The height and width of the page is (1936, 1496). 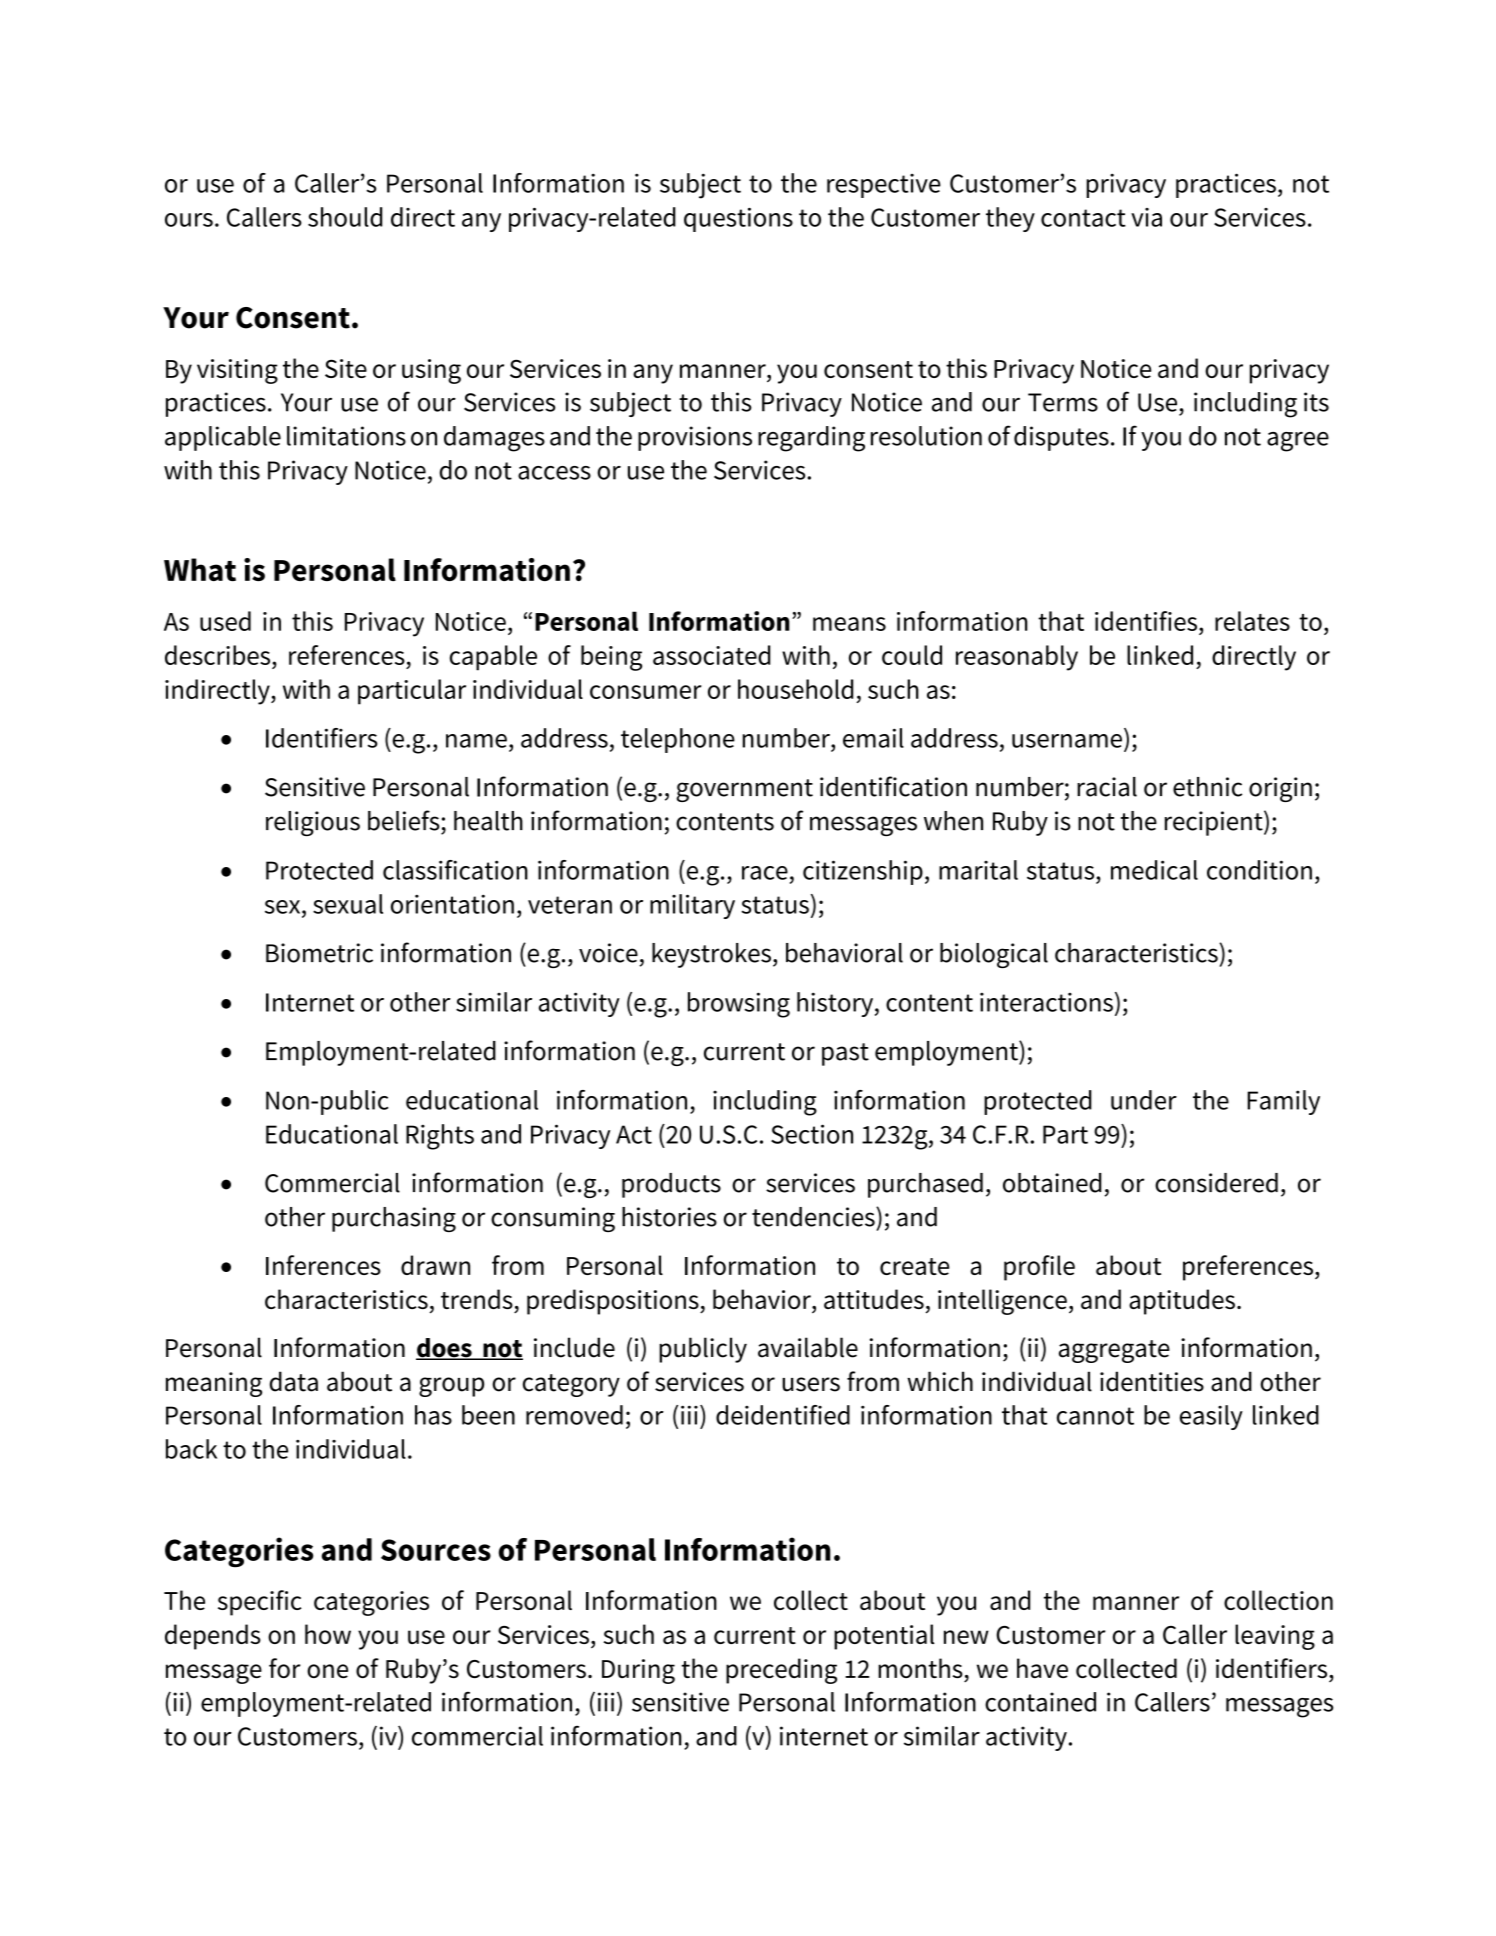 I want to click on questions, so click(x=738, y=219).
